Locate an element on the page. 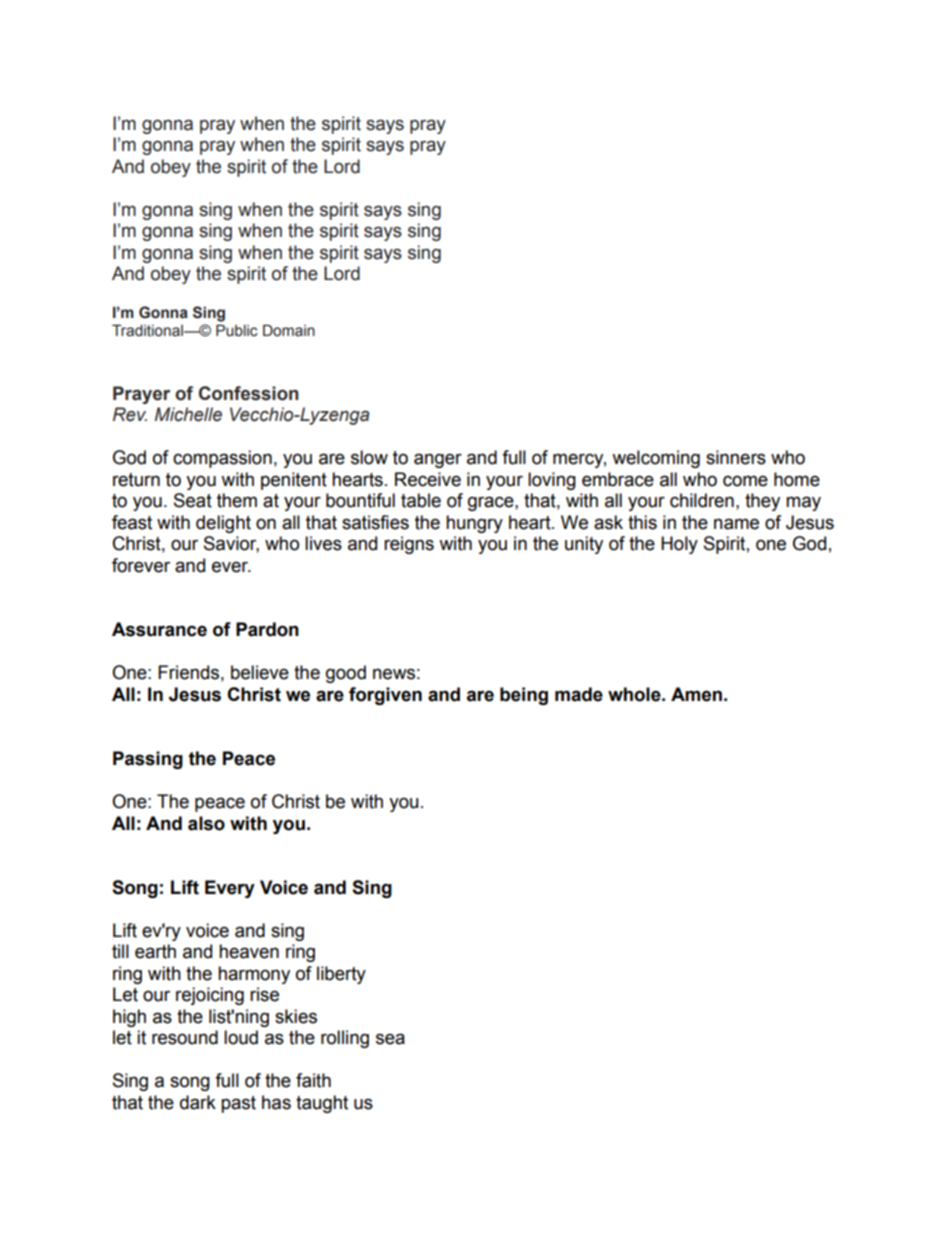  Public is located at coordinates (237, 330).
